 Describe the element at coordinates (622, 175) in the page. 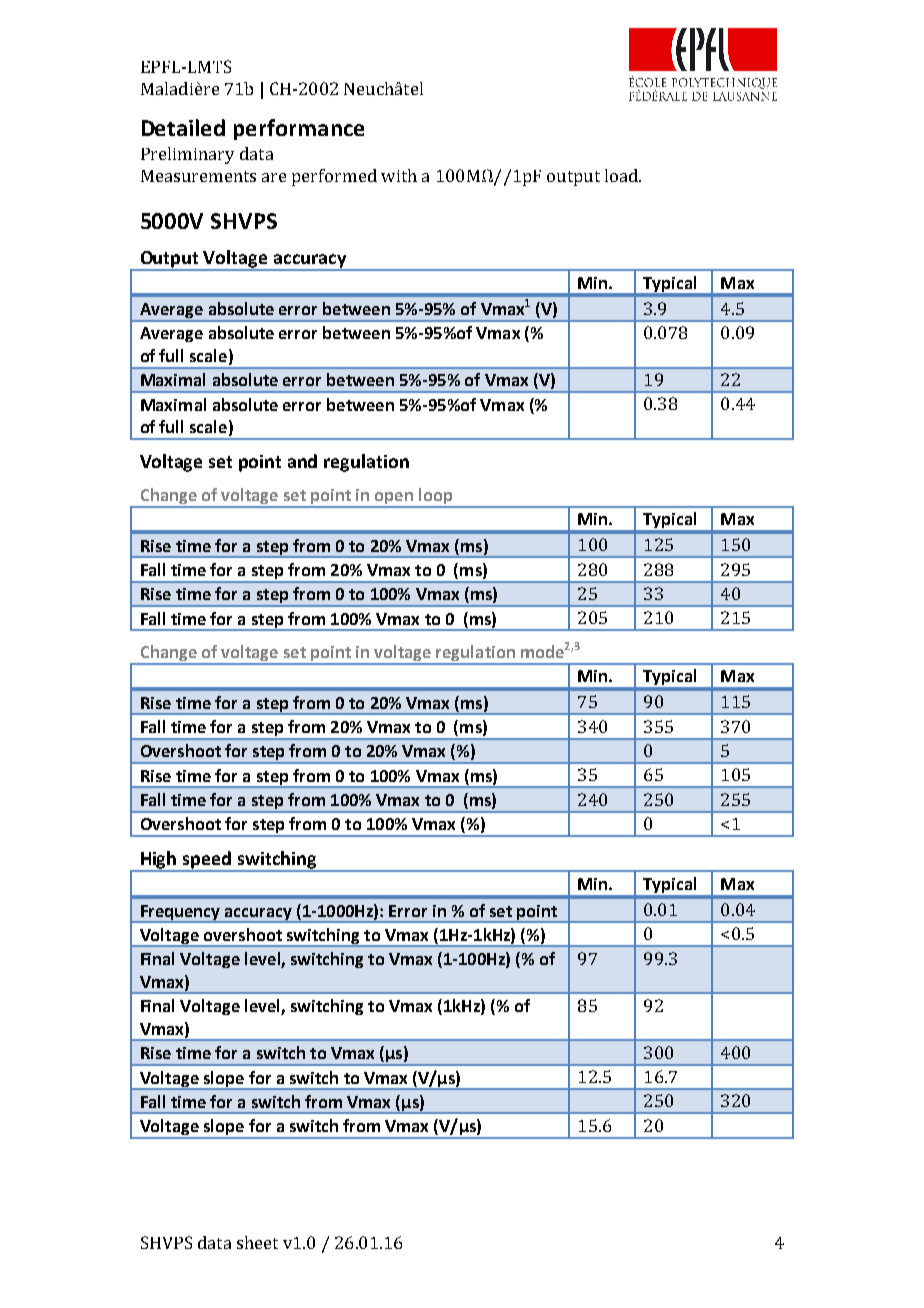

I see `load` at that location.
